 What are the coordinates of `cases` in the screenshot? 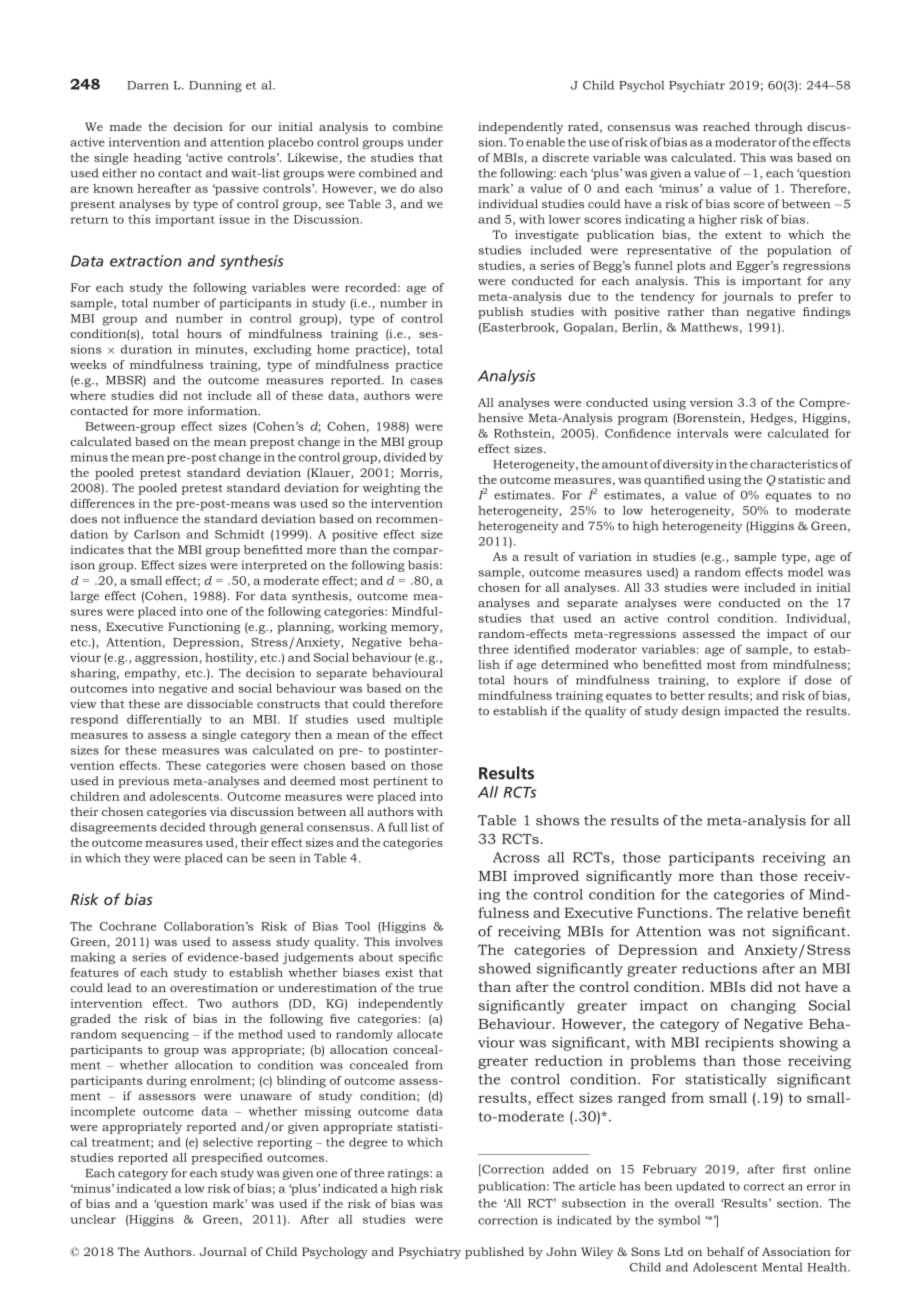 It's located at (426, 381).
